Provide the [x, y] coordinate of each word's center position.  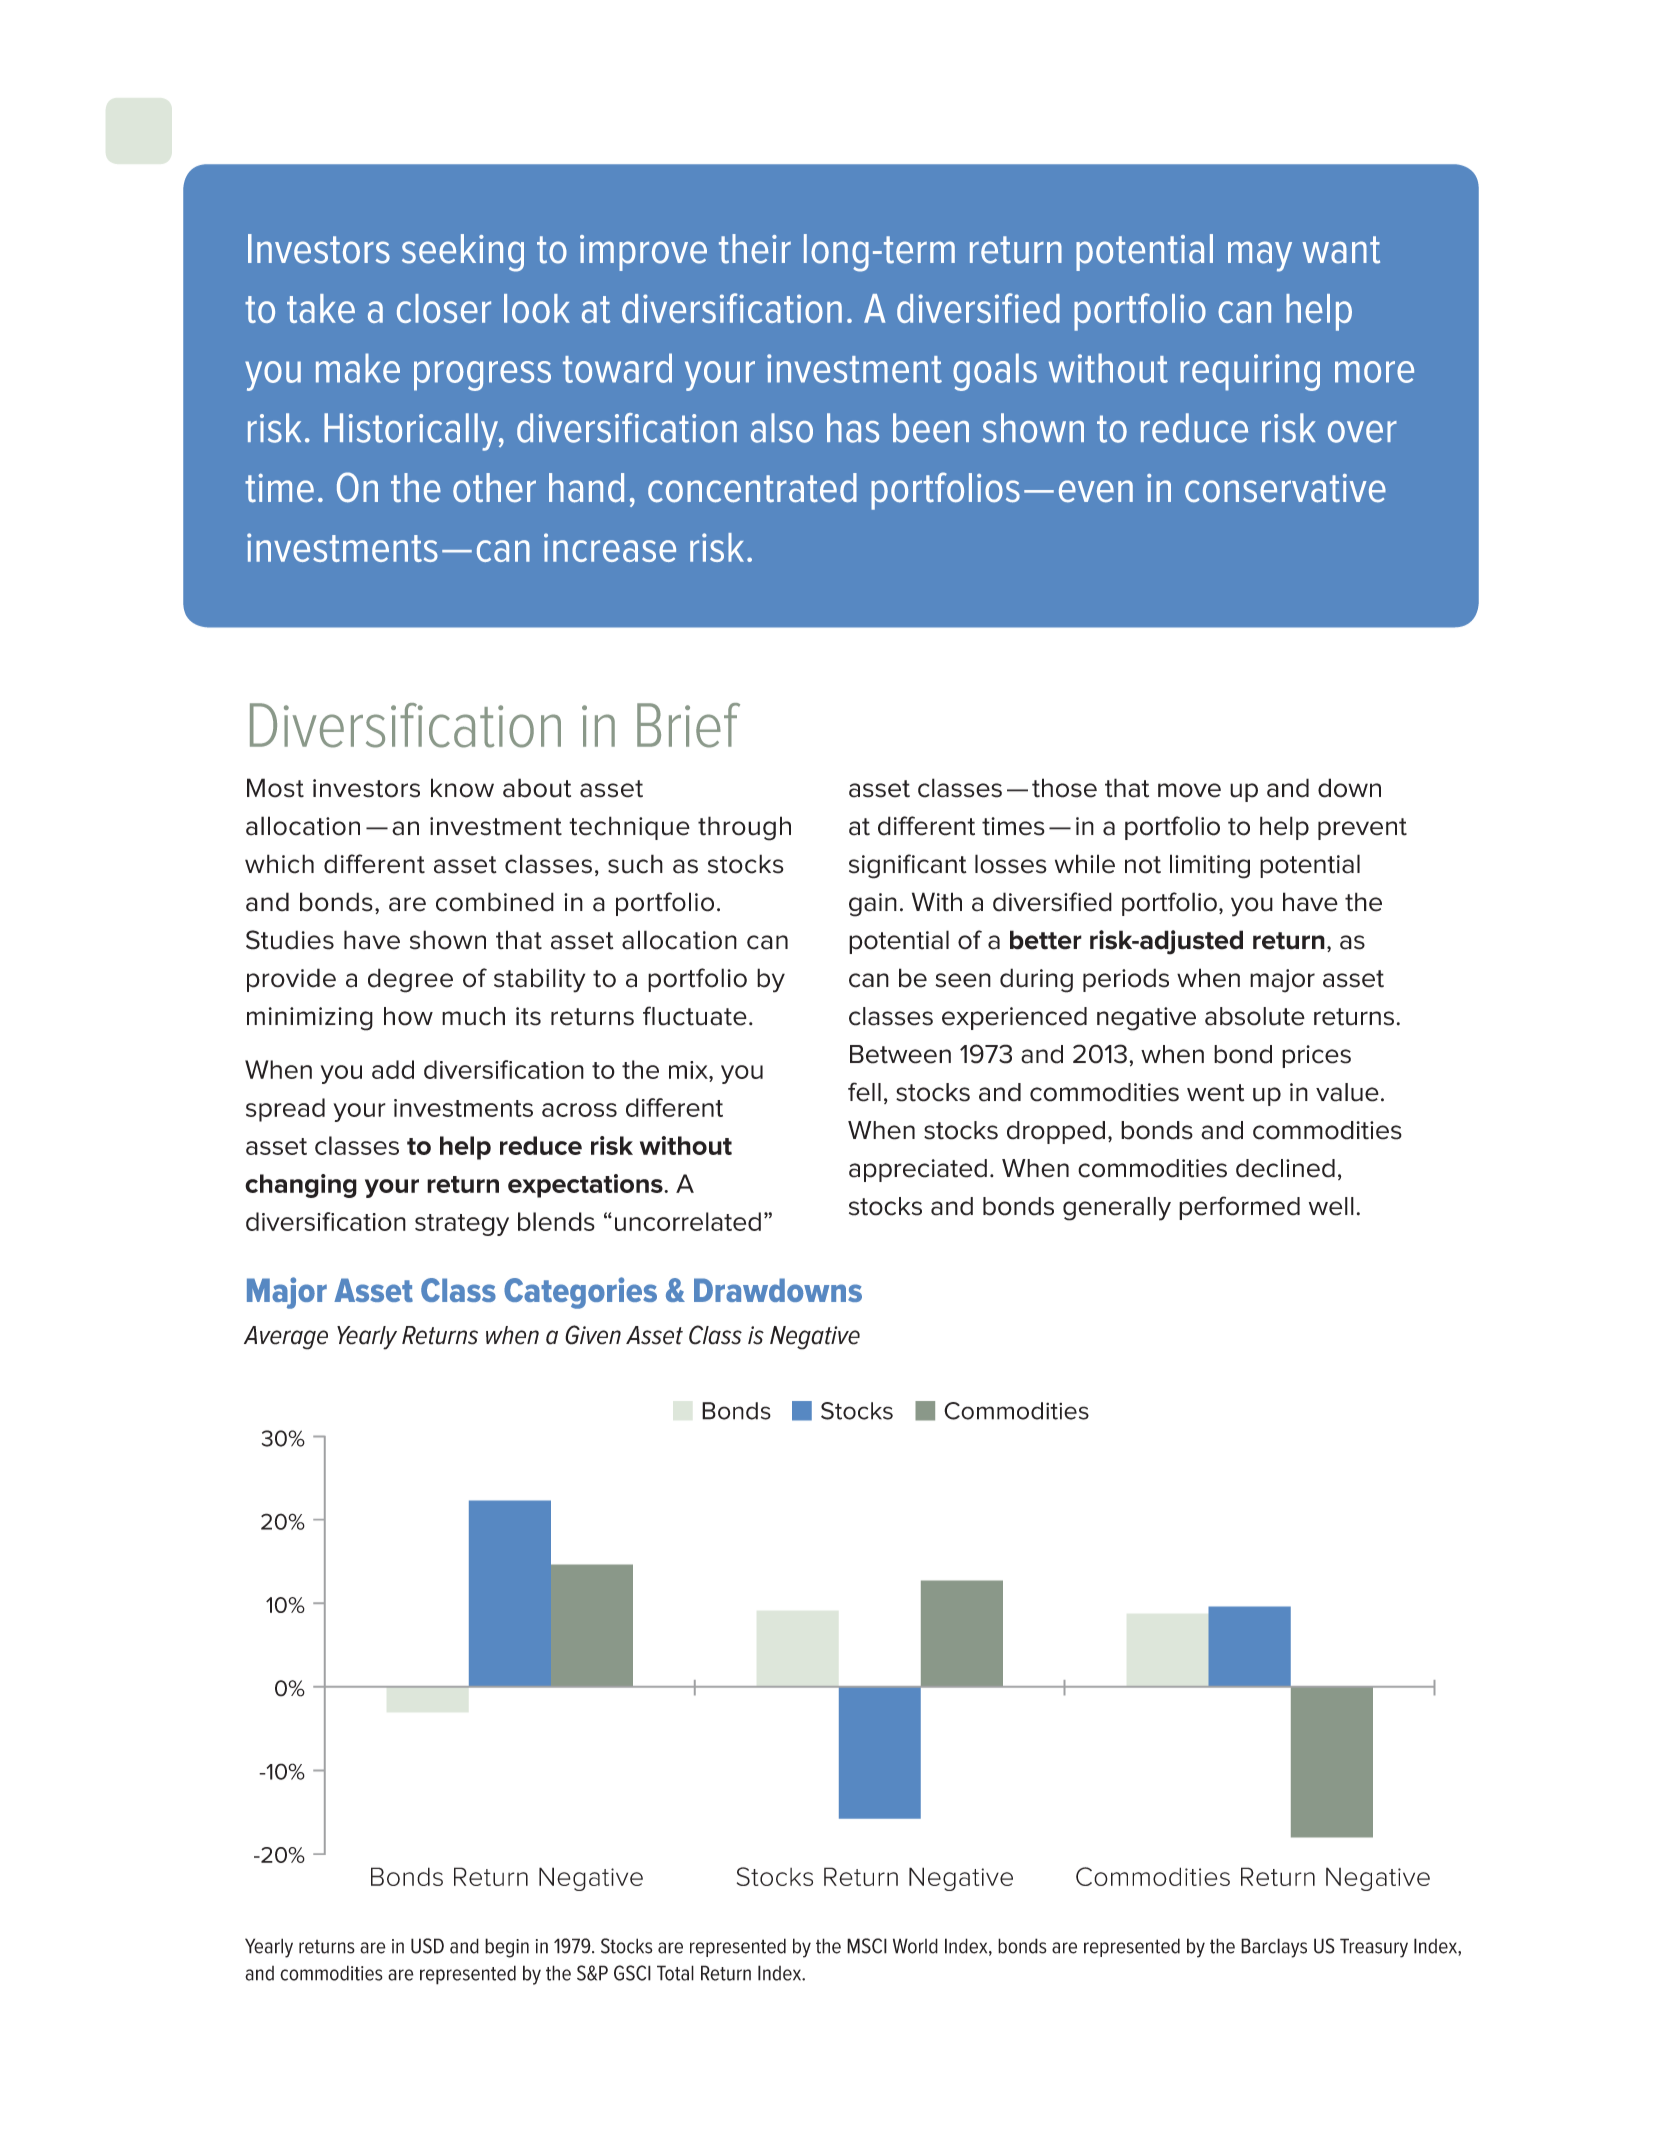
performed [1239, 1208]
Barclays [1274, 1948]
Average [286, 1338]
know [462, 788]
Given [593, 1335]
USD [427, 1946]
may [1260, 256]
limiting [1210, 866]
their [755, 249]
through [744, 828]
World [915, 1946]
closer [444, 308]
